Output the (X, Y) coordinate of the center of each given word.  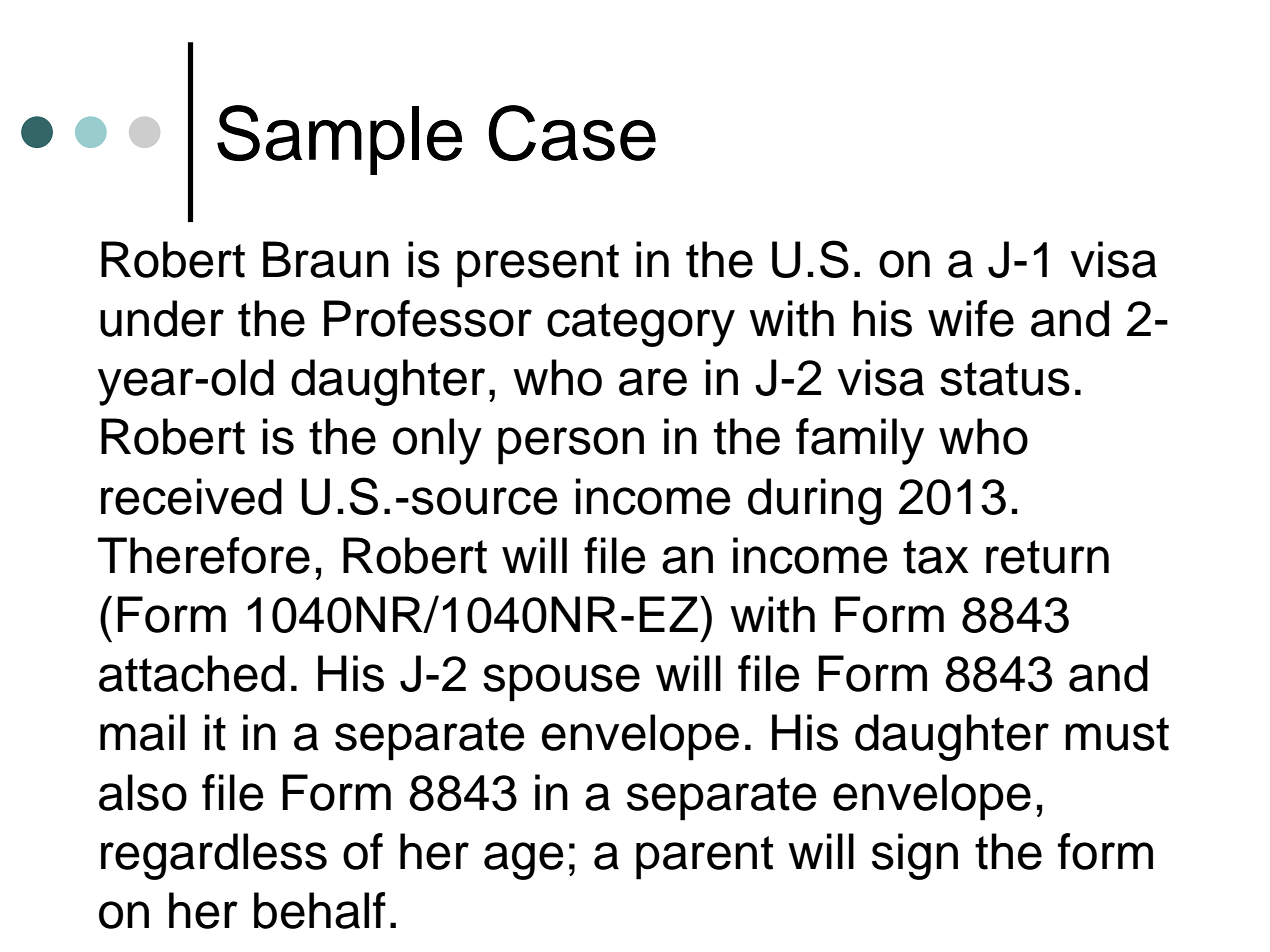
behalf (320, 910)
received (191, 496)
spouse (561, 683)
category (641, 325)
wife (971, 318)
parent (704, 858)
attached (192, 673)
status (1005, 379)
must (1117, 734)
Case (572, 133)
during (814, 501)
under (162, 318)
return (1047, 557)
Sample (339, 140)
